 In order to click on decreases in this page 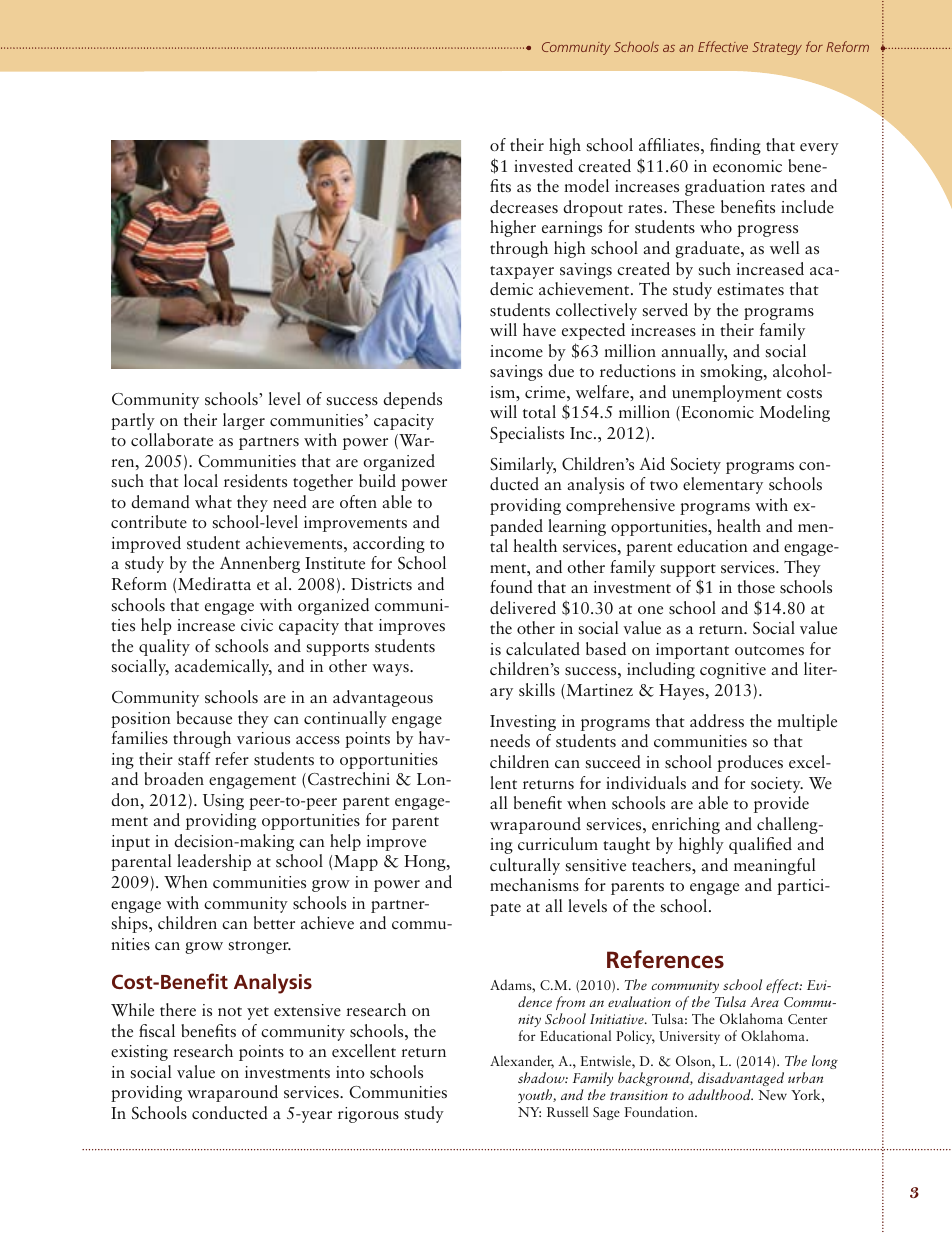, I will do `click(524, 207)`.
